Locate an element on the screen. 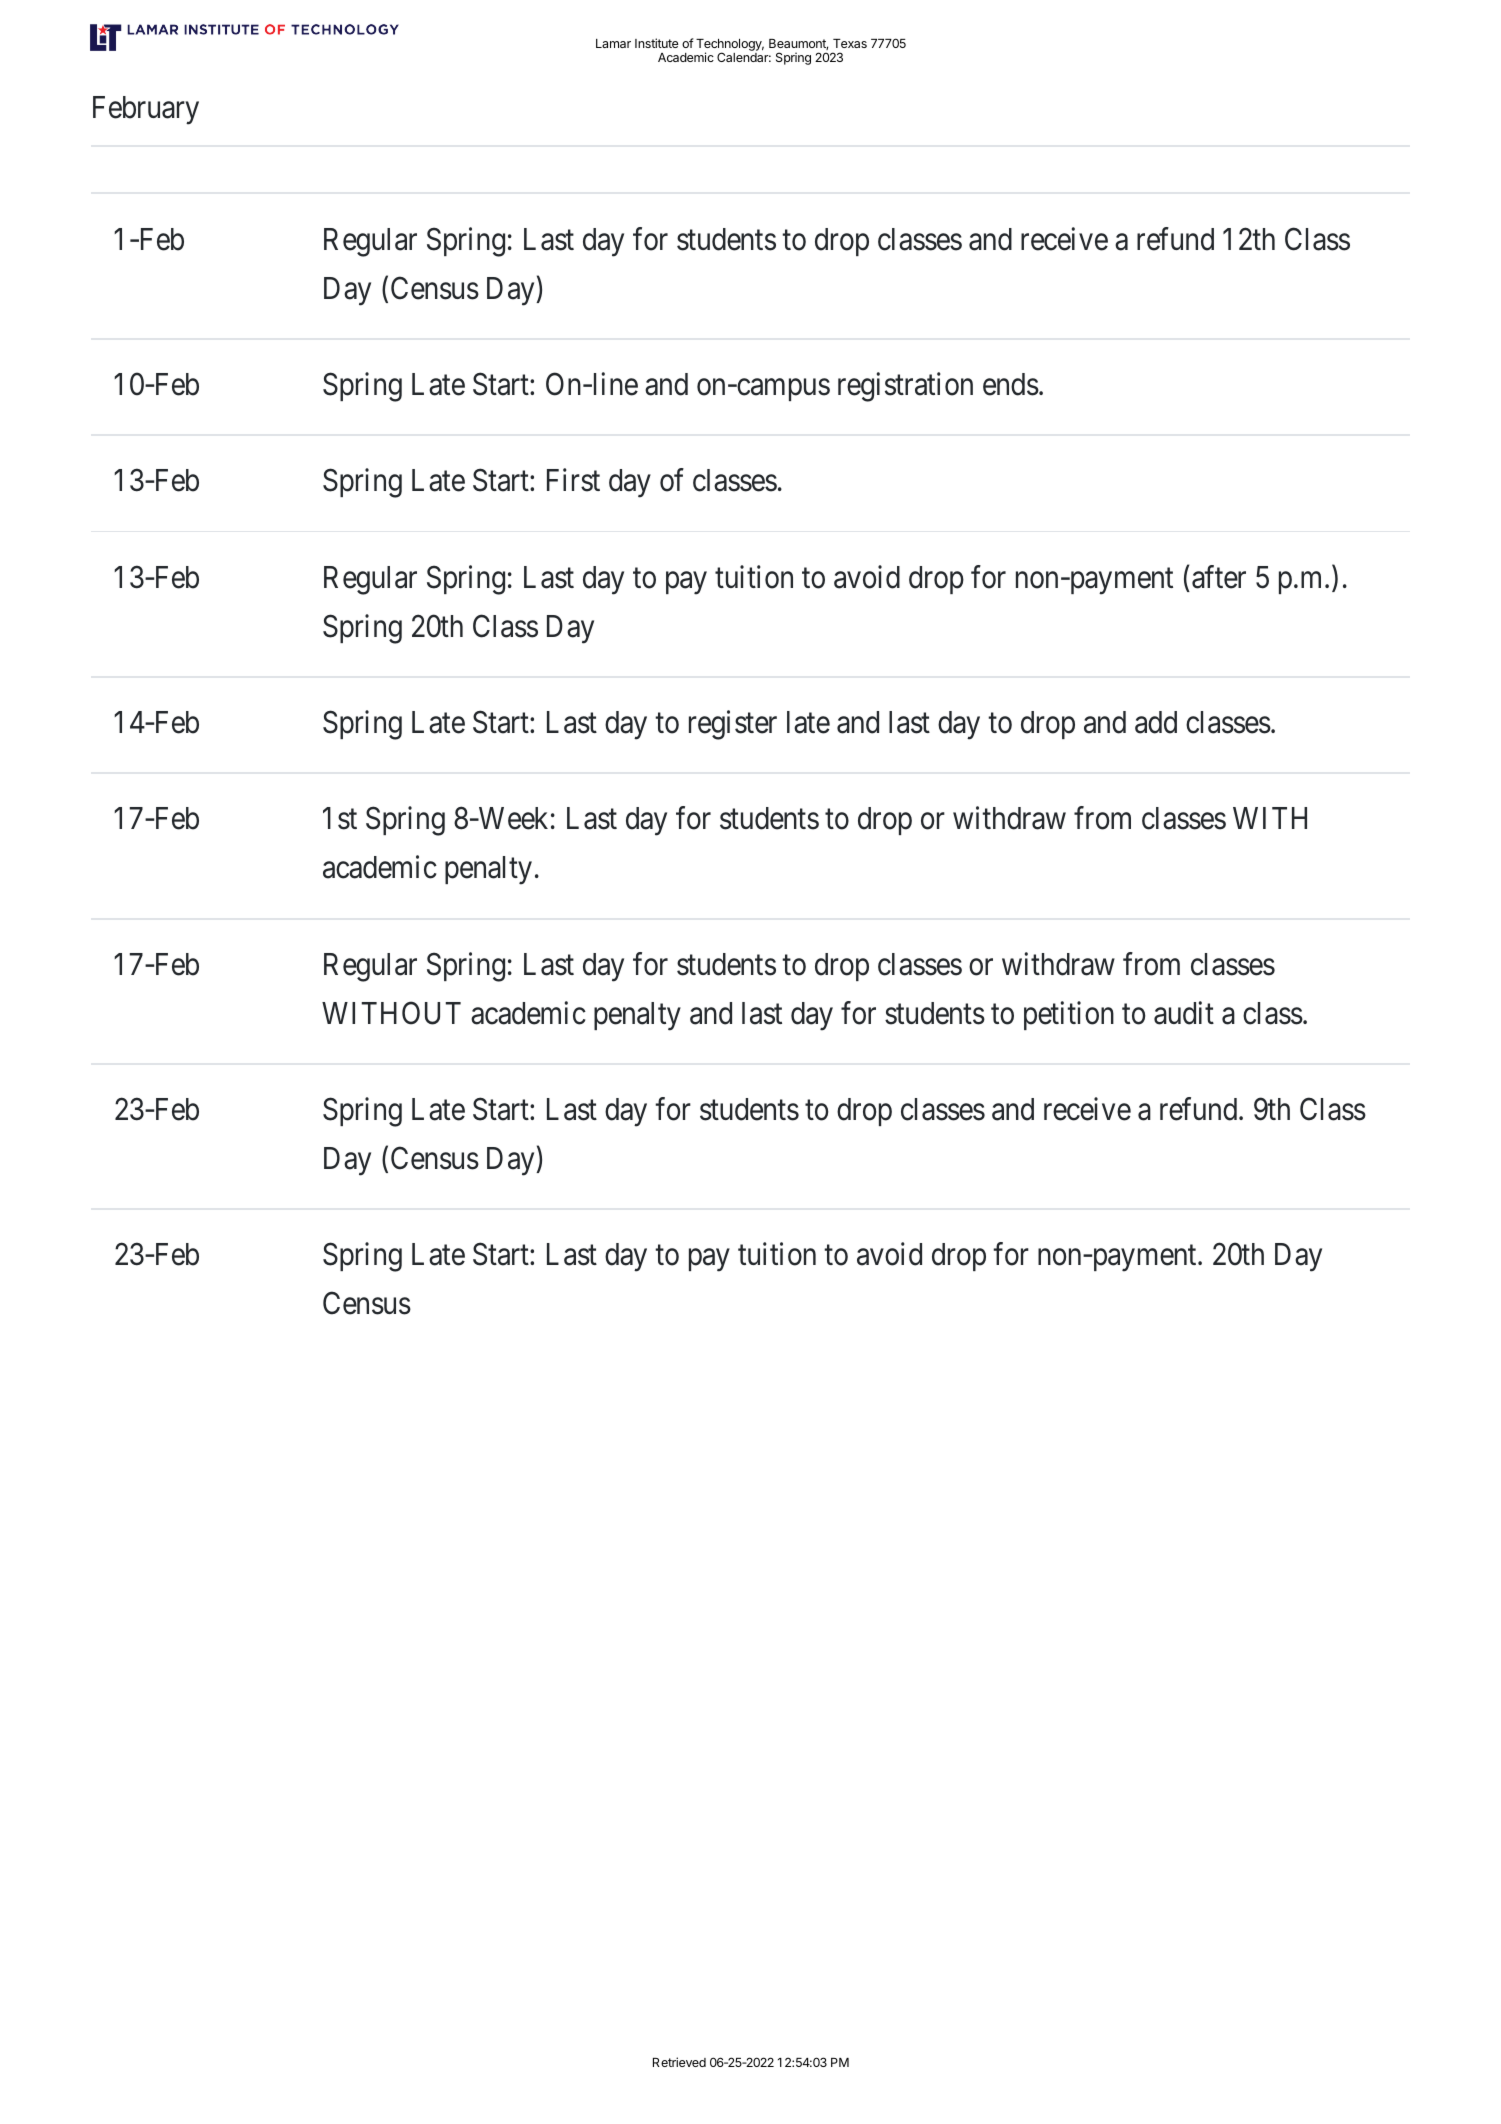 This screenshot has width=1501, height=2124. Retrieved is located at coordinates (679, 2062).
